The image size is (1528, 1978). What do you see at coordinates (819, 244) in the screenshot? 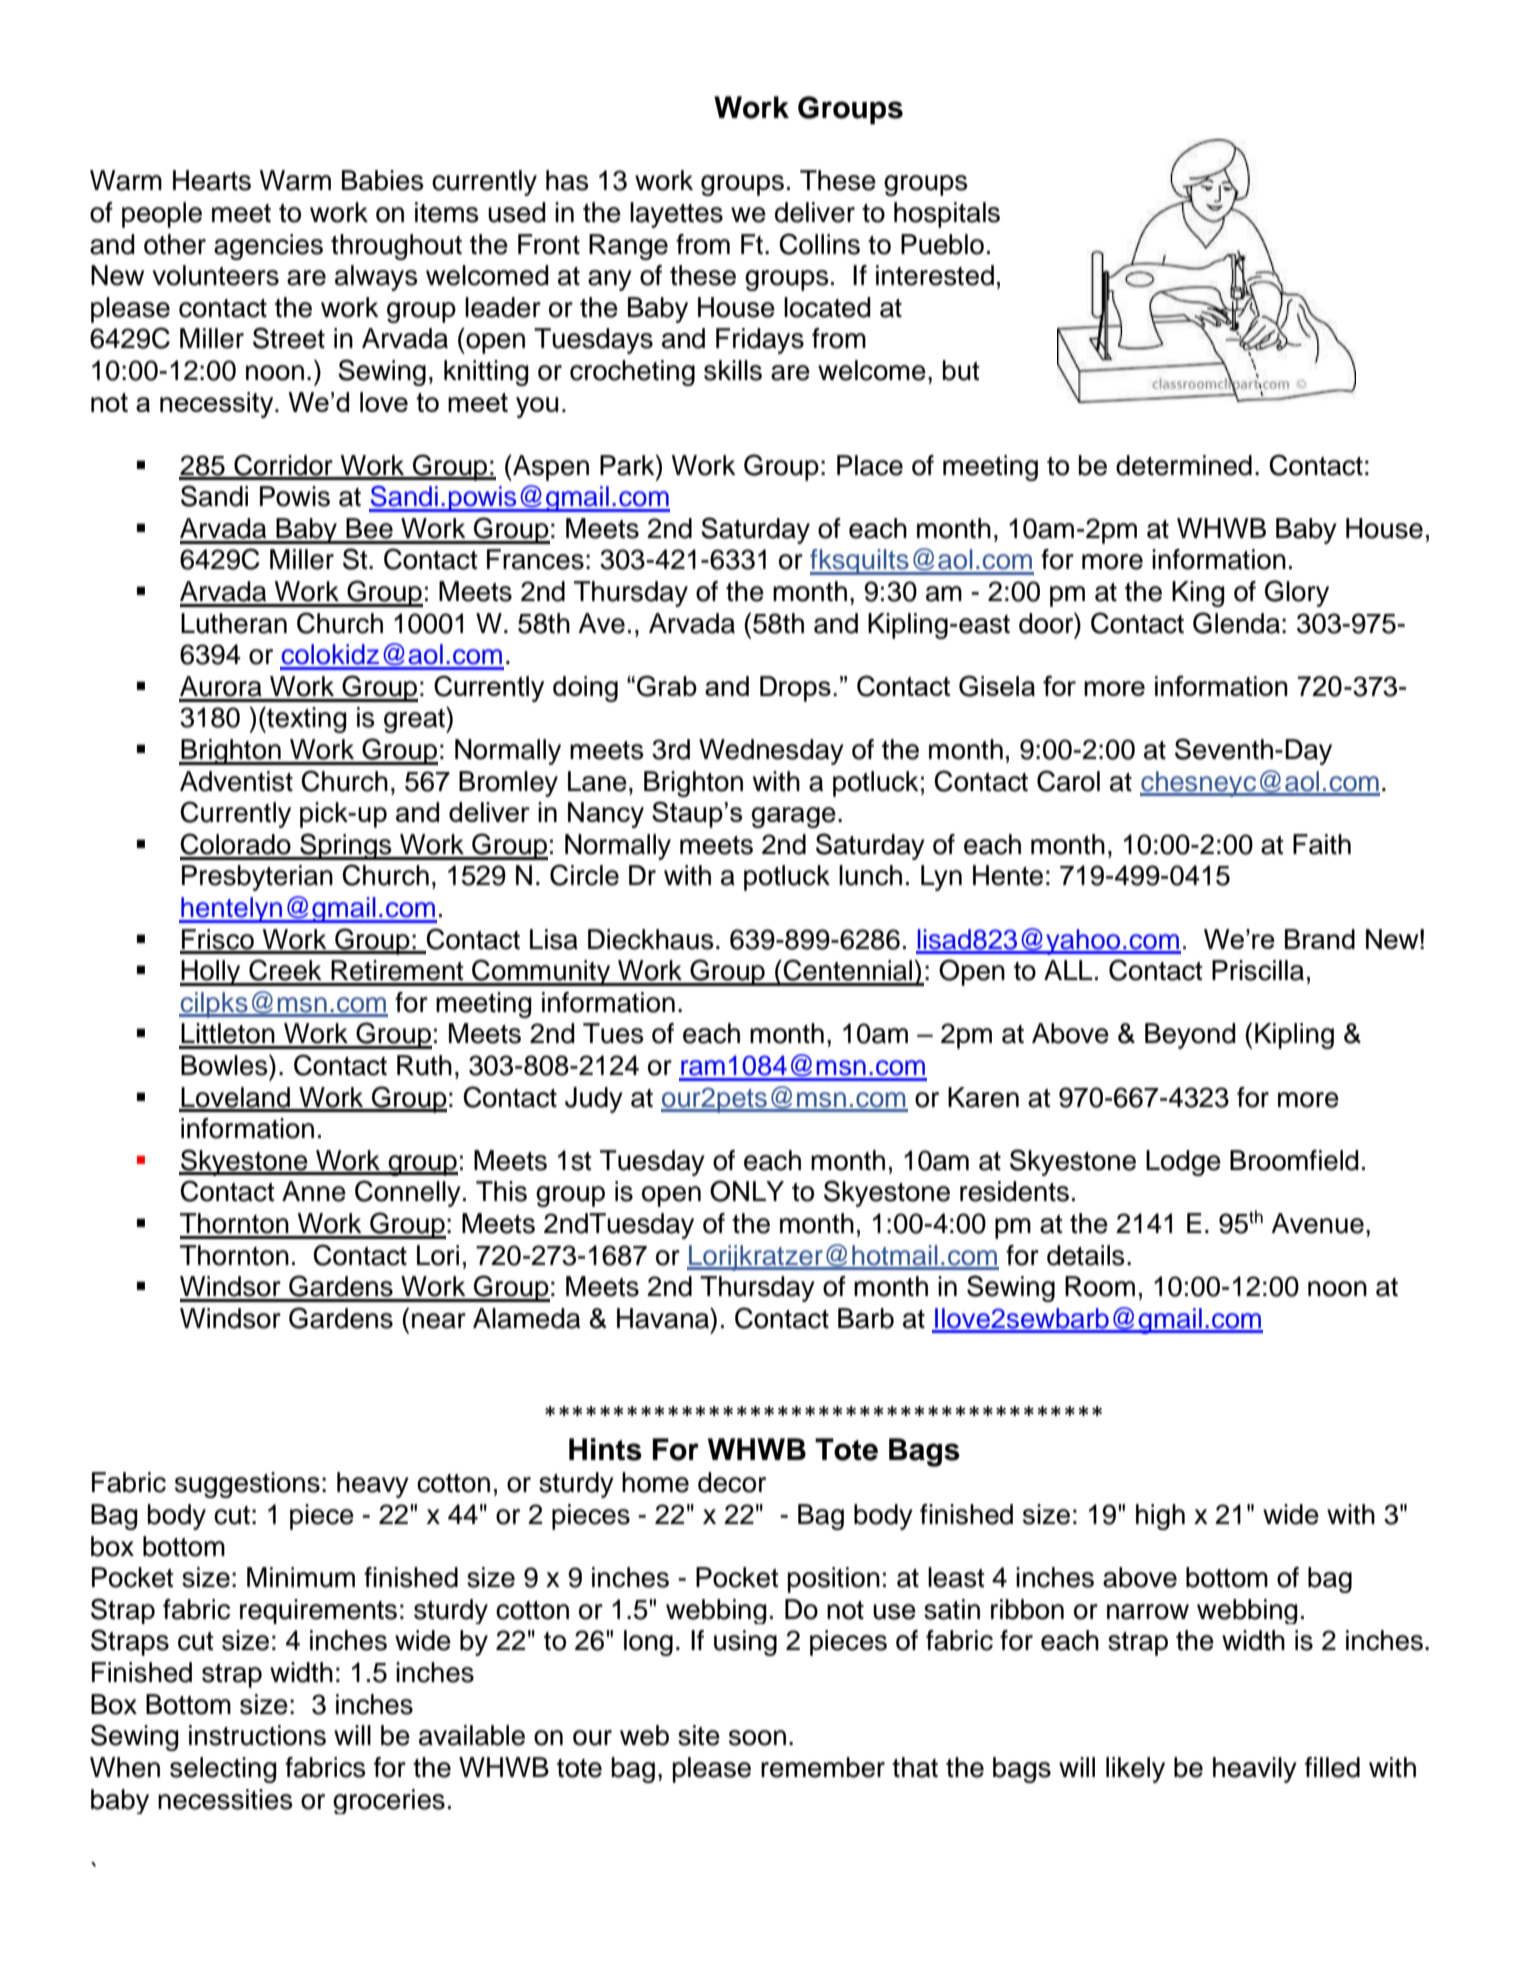
I see `Collins` at bounding box center [819, 244].
